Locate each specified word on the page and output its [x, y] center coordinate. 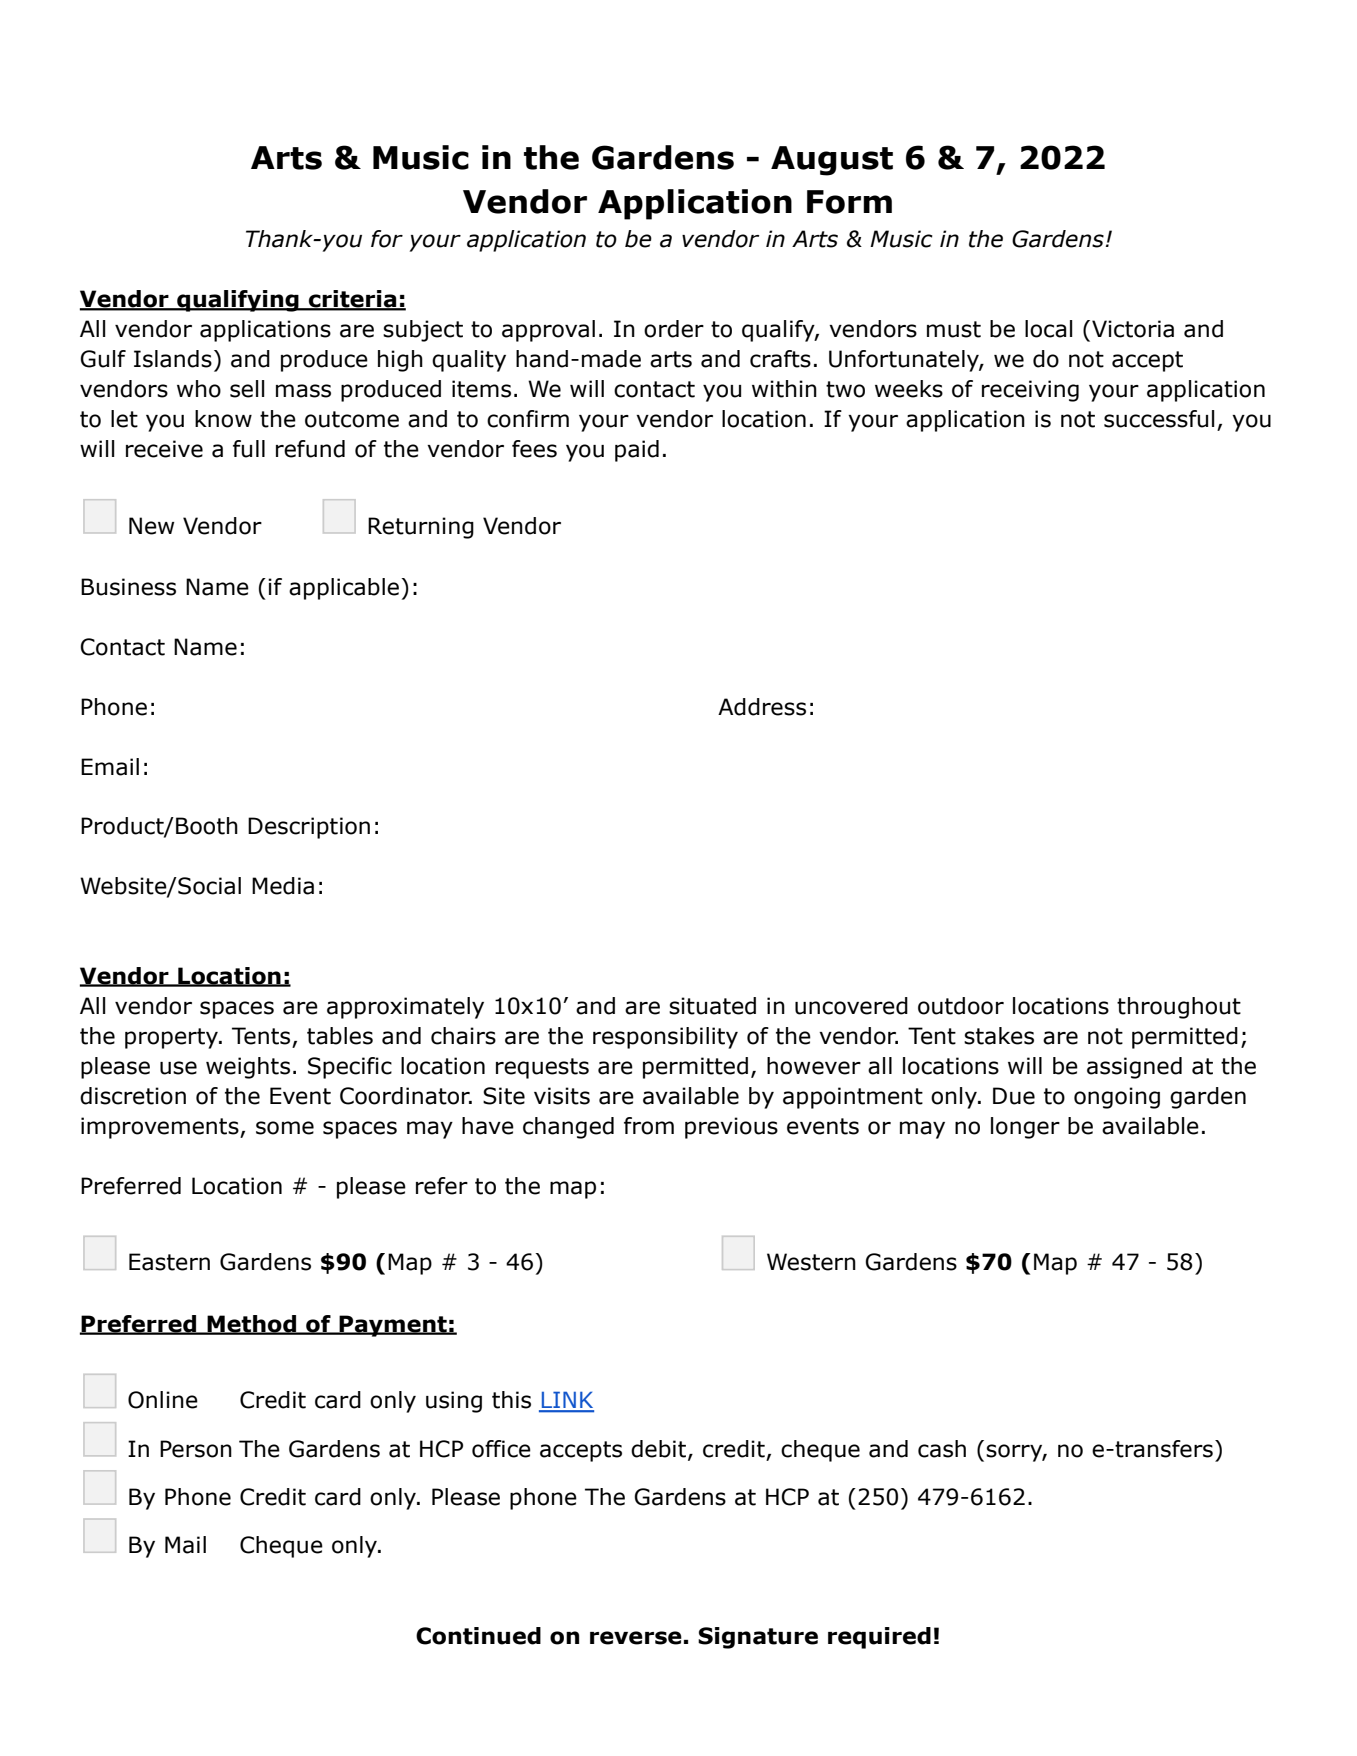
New [151, 526]
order [674, 329]
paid [637, 451]
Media [283, 886]
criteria [353, 300]
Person [196, 1449]
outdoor [961, 1006]
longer [1025, 1128]
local [1048, 329]
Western [811, 1262]
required [879, 1638]
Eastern [169, 1262]
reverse [636, 1638]
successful [1159, 419]
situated [712, 1006]
